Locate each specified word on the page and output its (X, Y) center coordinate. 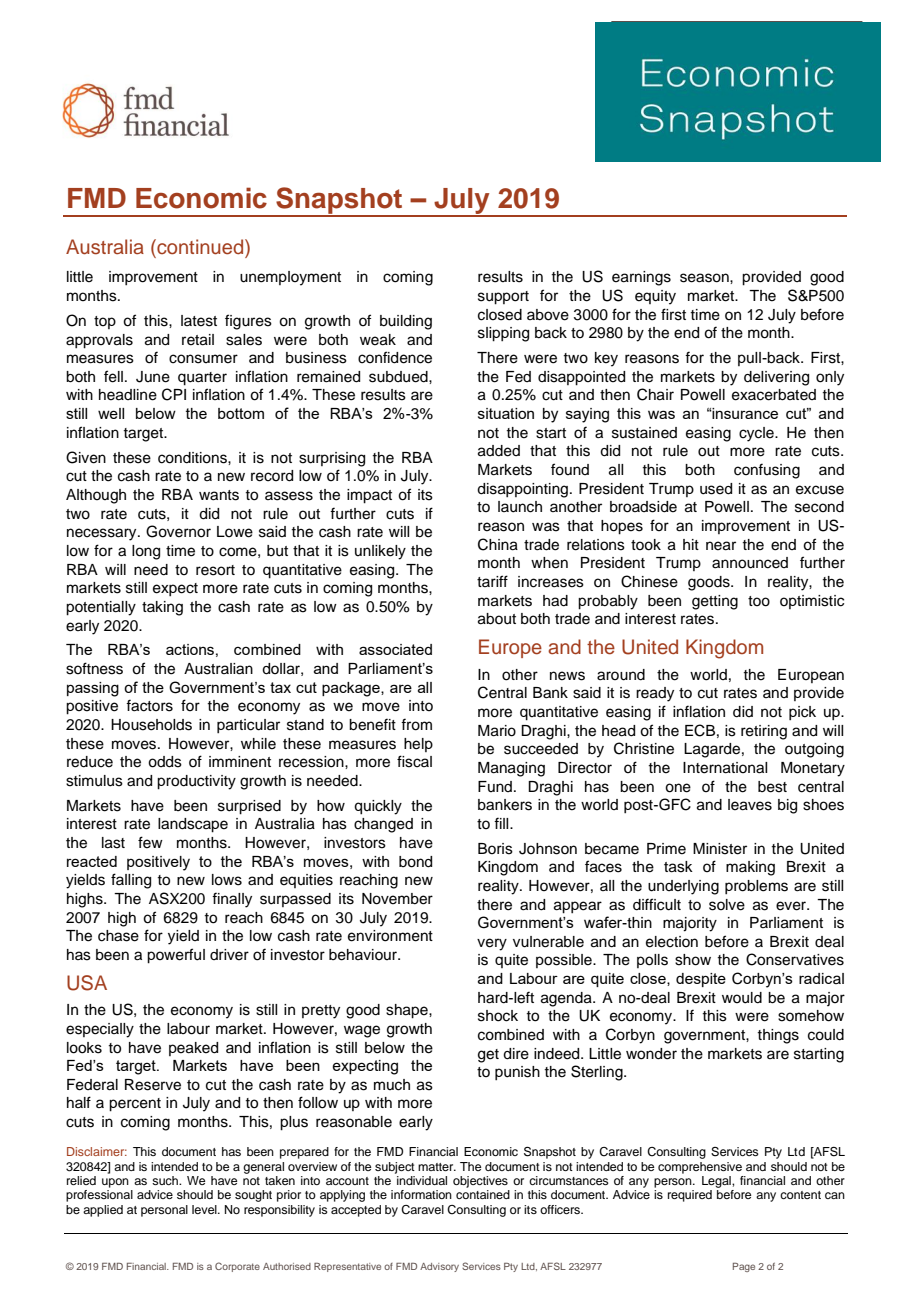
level (205, 1209)
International (725, 768)
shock (498, 1016)
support (503, 298)
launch (520, 507)
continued (200, 247)
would (742, 998)
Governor (178, 531)
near (721, 546)
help (418, 745)
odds (165, 762)
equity (655, 297)
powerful (176, 956)
